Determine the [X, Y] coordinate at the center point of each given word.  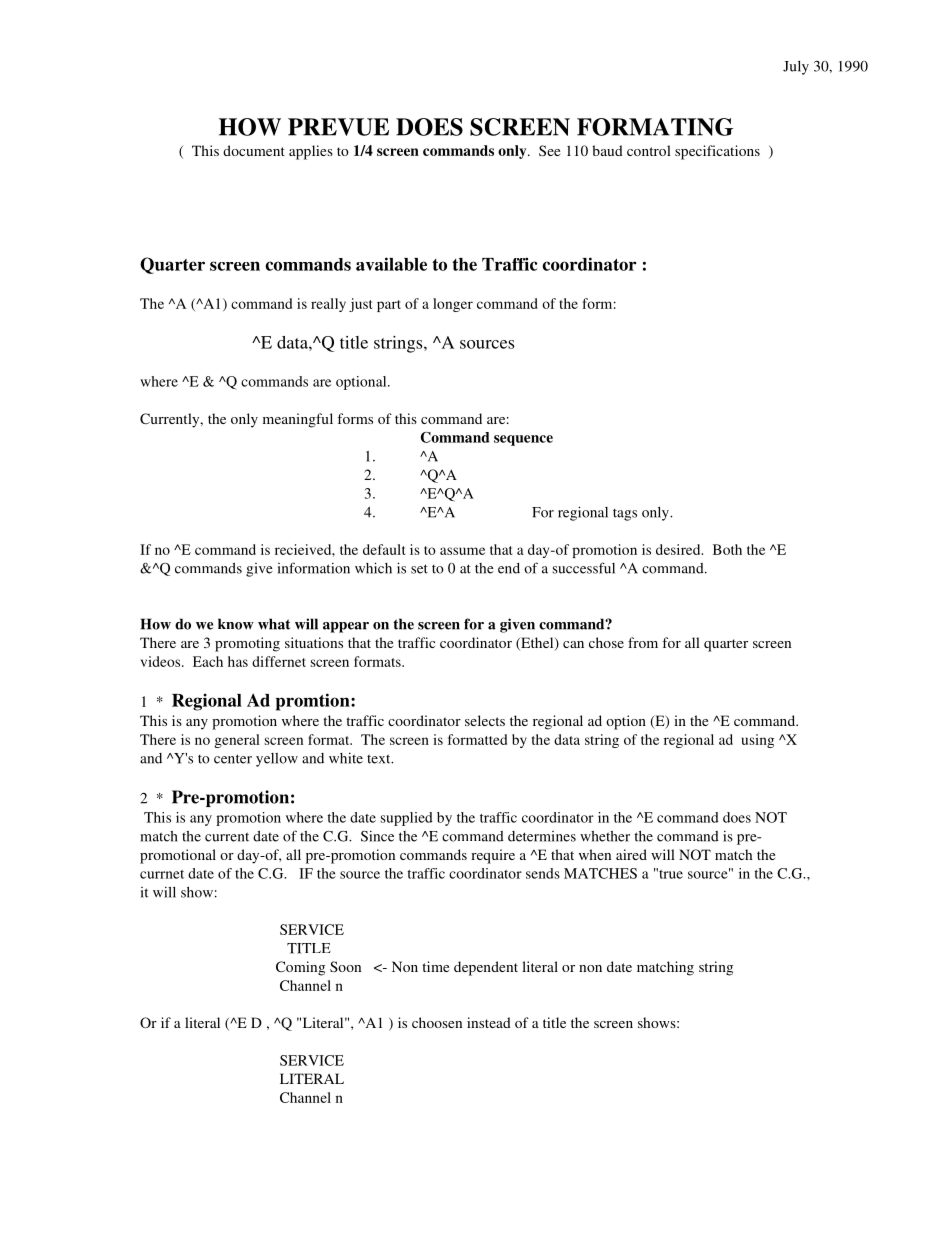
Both [727, 549]
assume [462, 551]
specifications [717, 152]
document [254, 150]
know [236, 624]
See [549, 150]
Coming [300, 968]
